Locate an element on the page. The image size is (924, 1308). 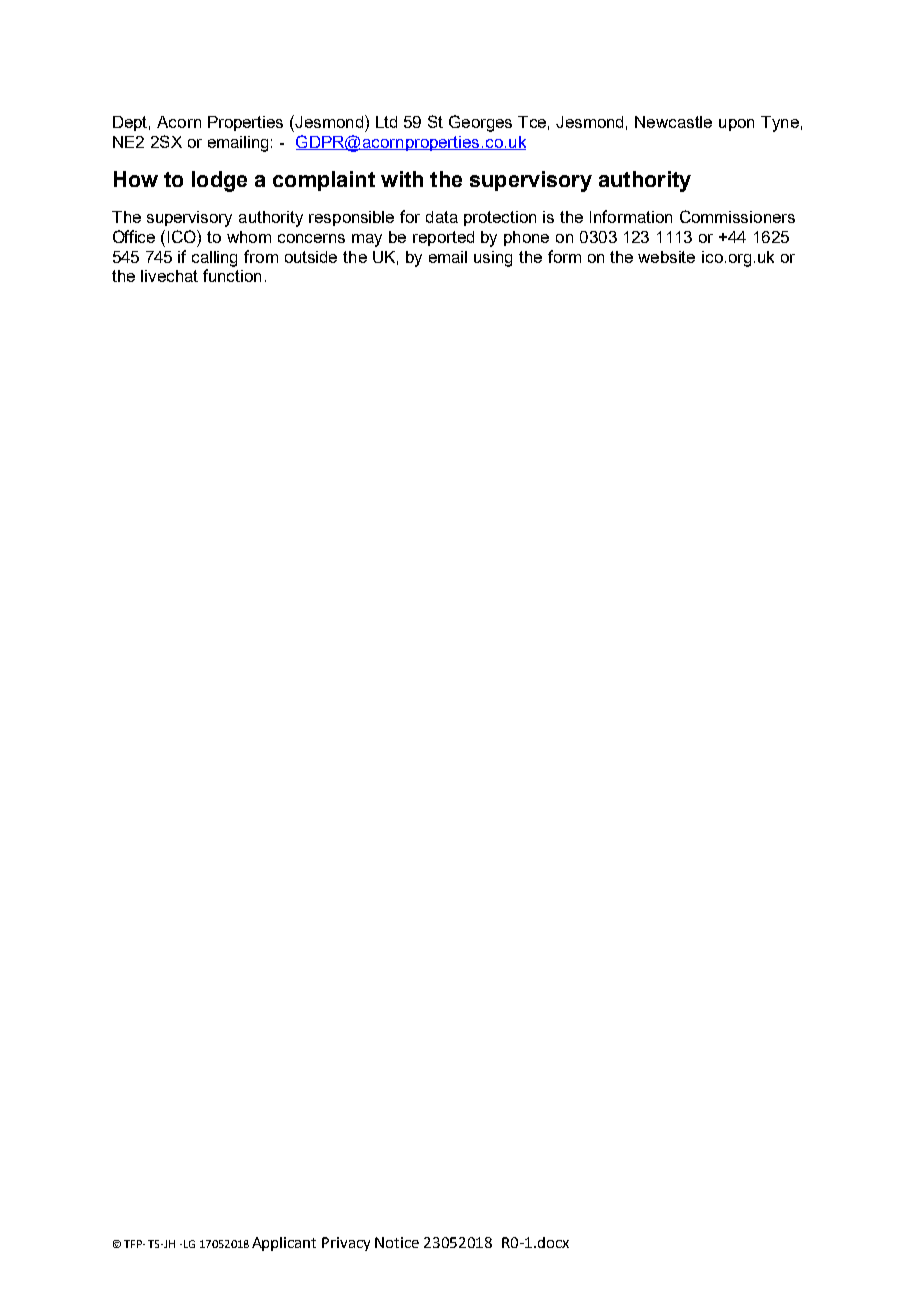
website is located at coordinates (666, 257).
